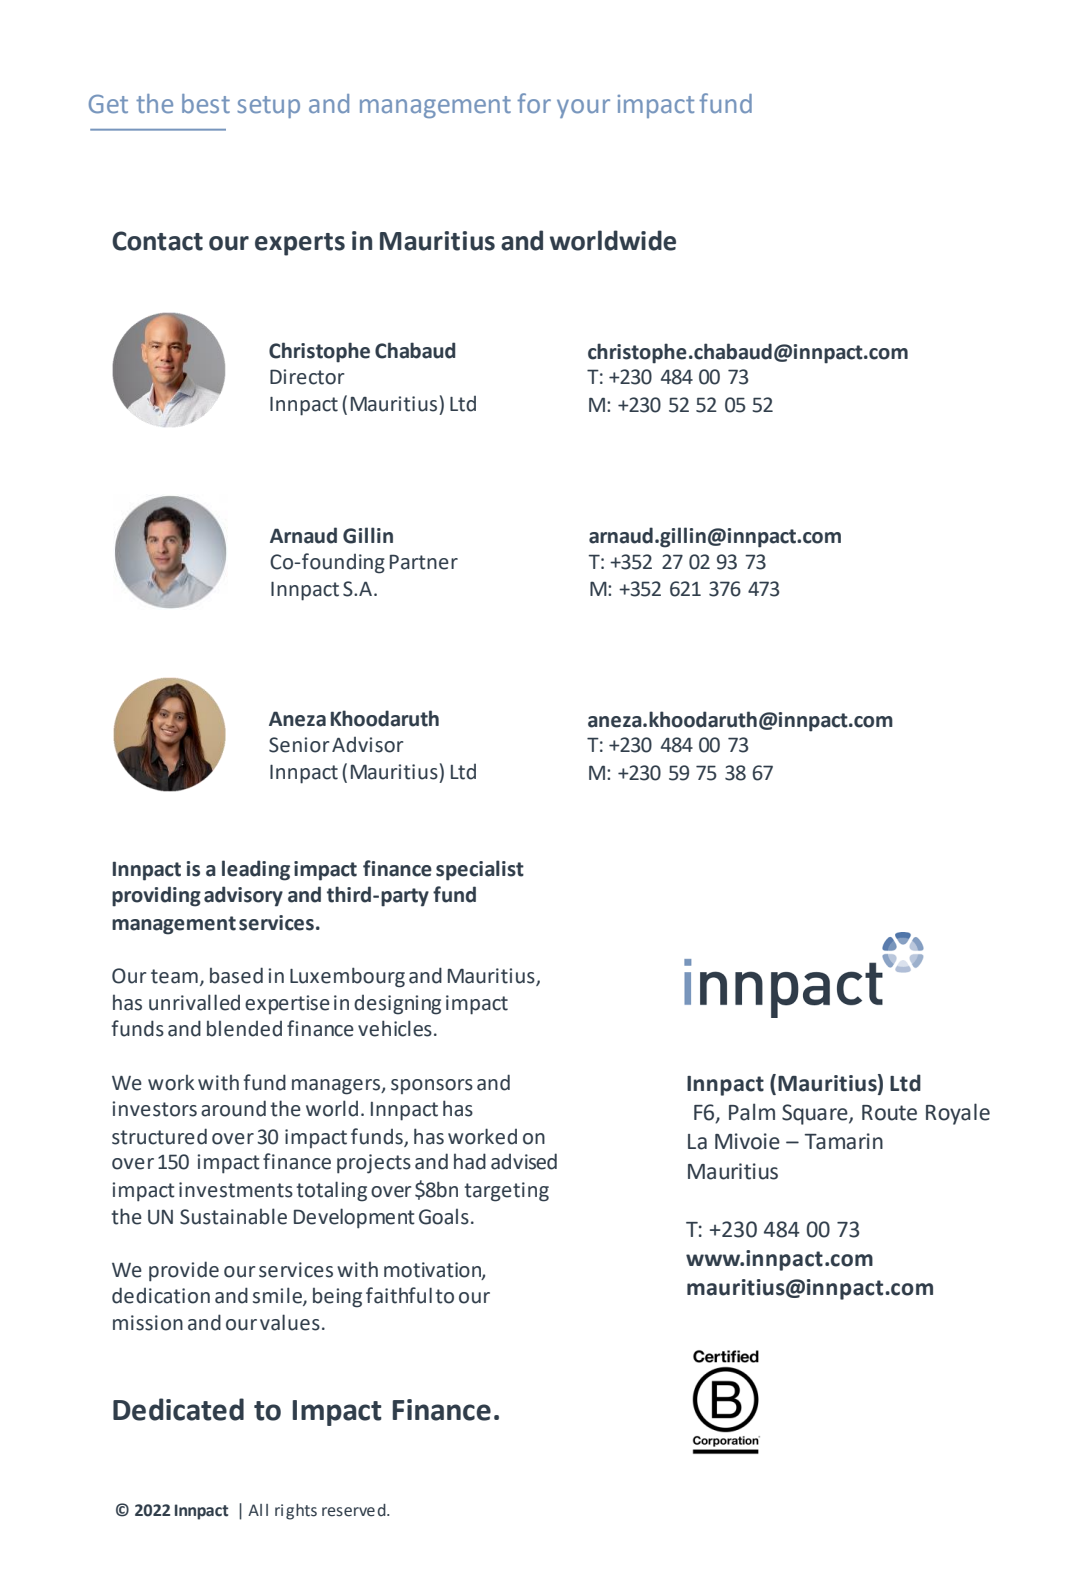 This screenshot has width=1092, height=1577. Describe the element at coordinates (236, 1190) in the screenshot. I see `investments` at that location.
